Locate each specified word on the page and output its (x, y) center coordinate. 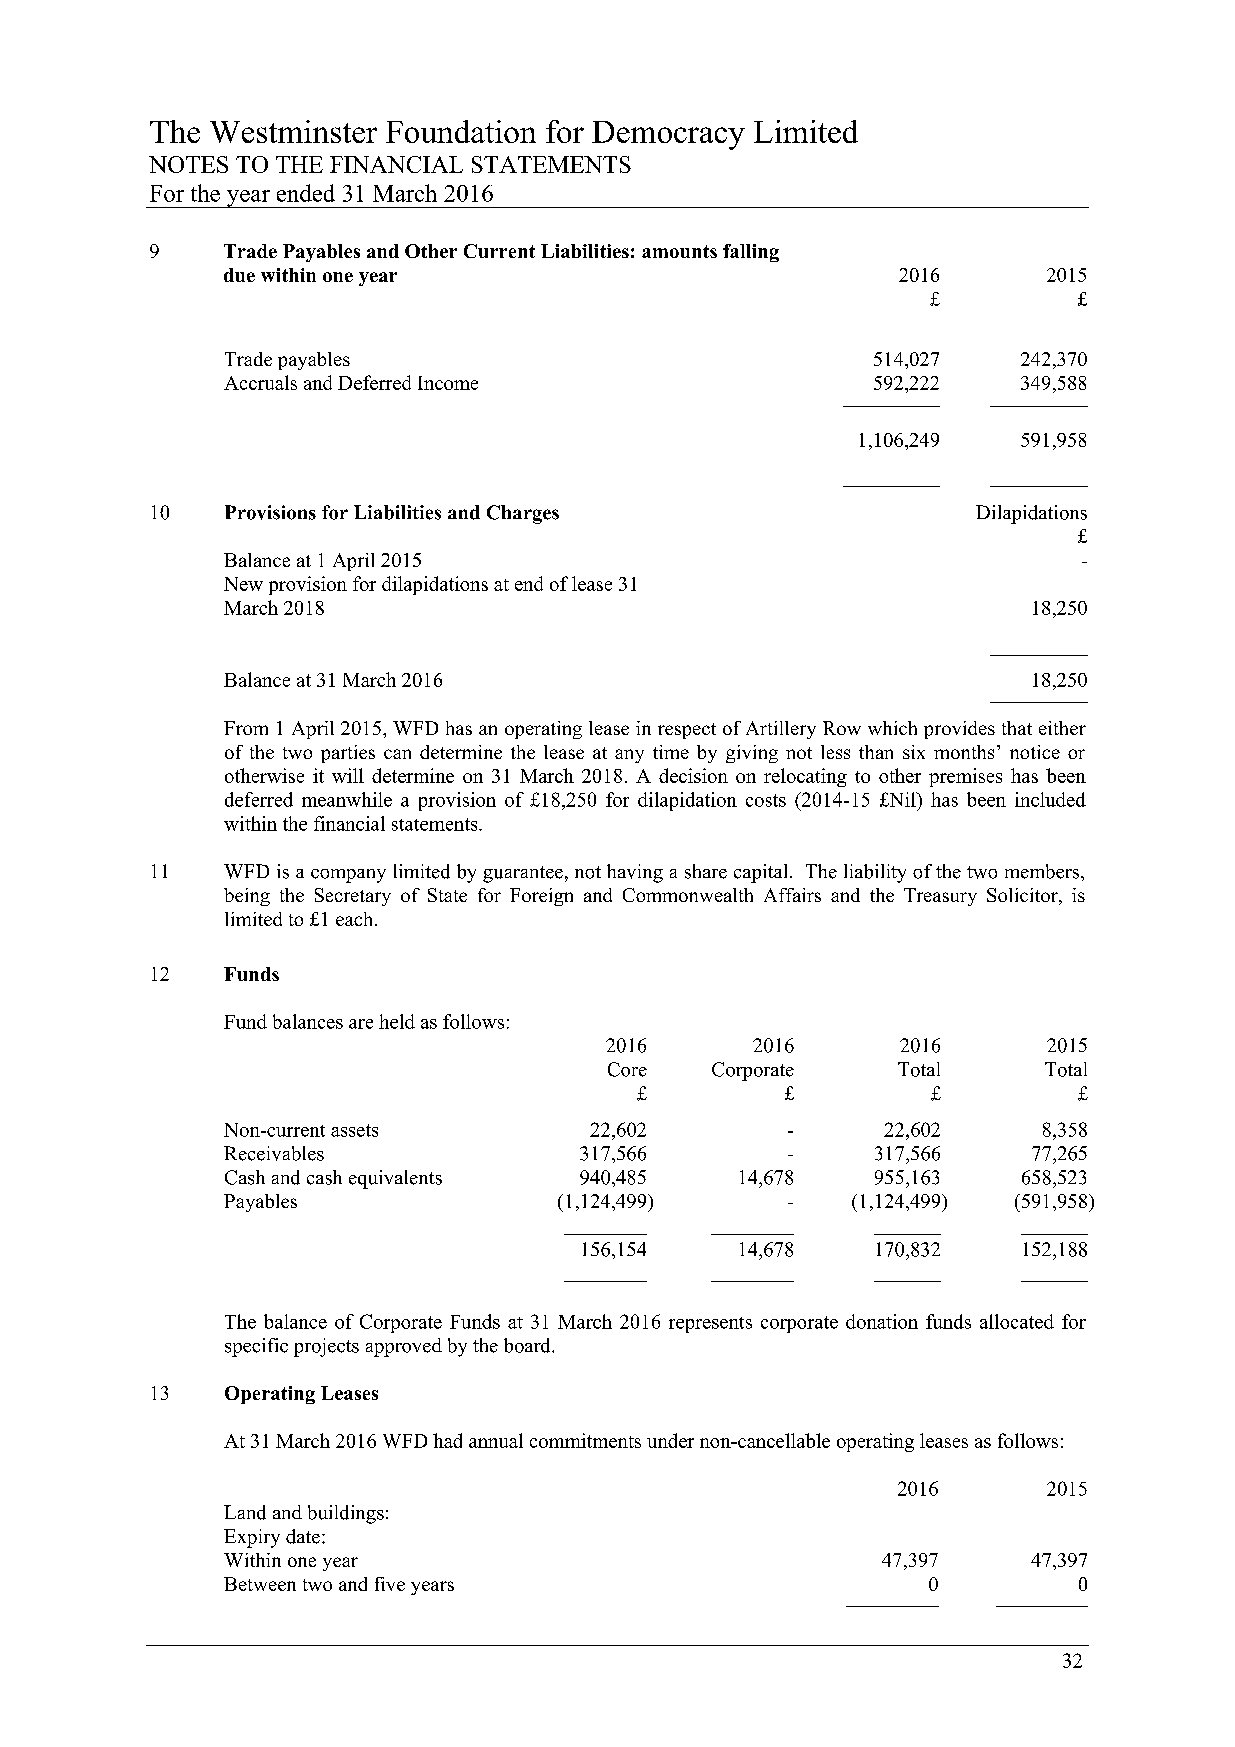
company (348, 876)
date (303, 1536)
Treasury (940, 897)
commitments (585, 1440)
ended (306, 193)
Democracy (668, 135)
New (243, 584)
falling (751, 253)
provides (959, 730)
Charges (523, 514)
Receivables (274, 1153)
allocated (1017, 1321)
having (635, 873)
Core (627, 1069)
